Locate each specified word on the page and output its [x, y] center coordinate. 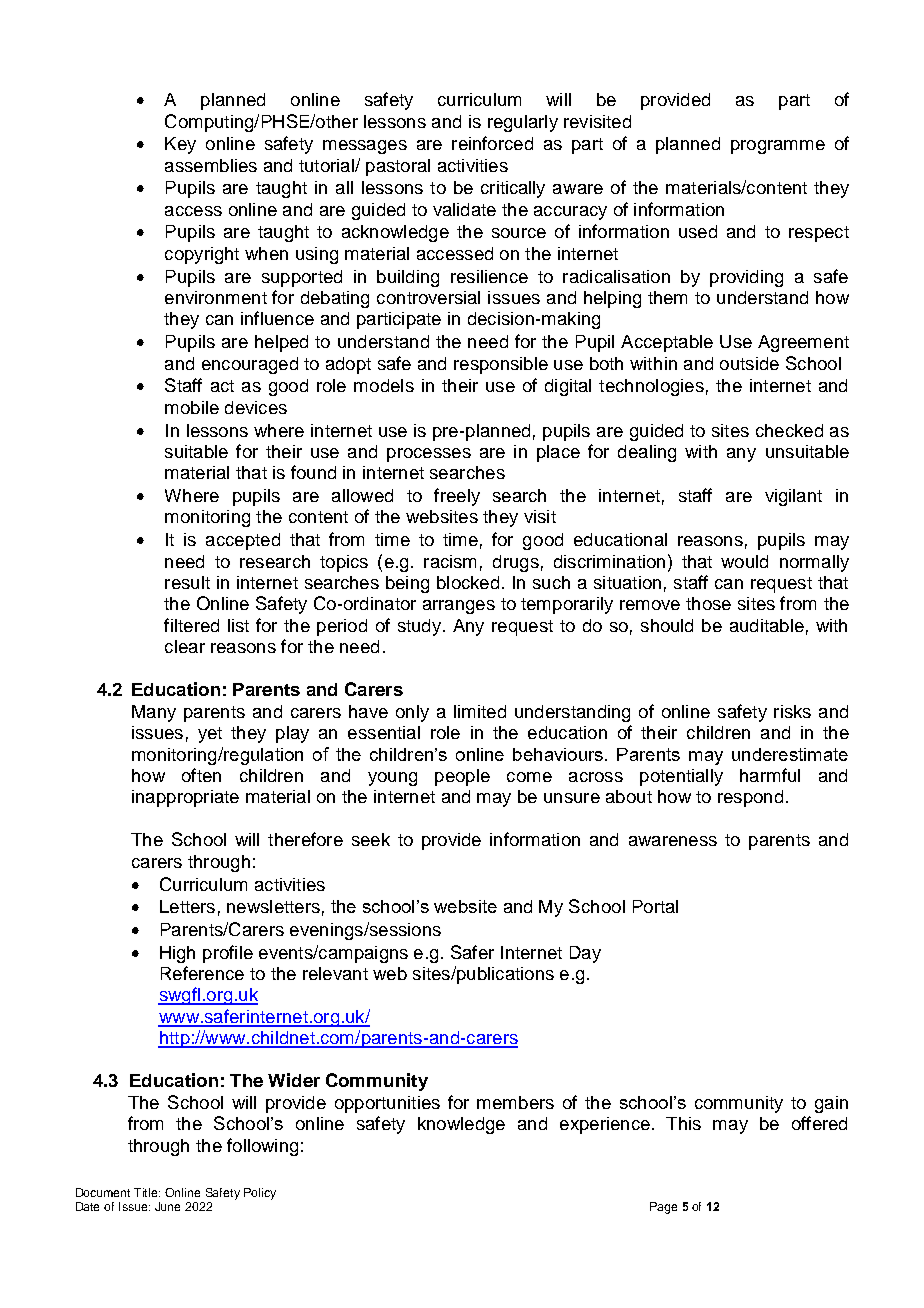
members [515, 1102]
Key [180, 145]
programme [778, 147]
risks [792, 711]
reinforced [492, 143]
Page [663, 1208]
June [167, 1206]
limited [480, 711]
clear [185, 646]
